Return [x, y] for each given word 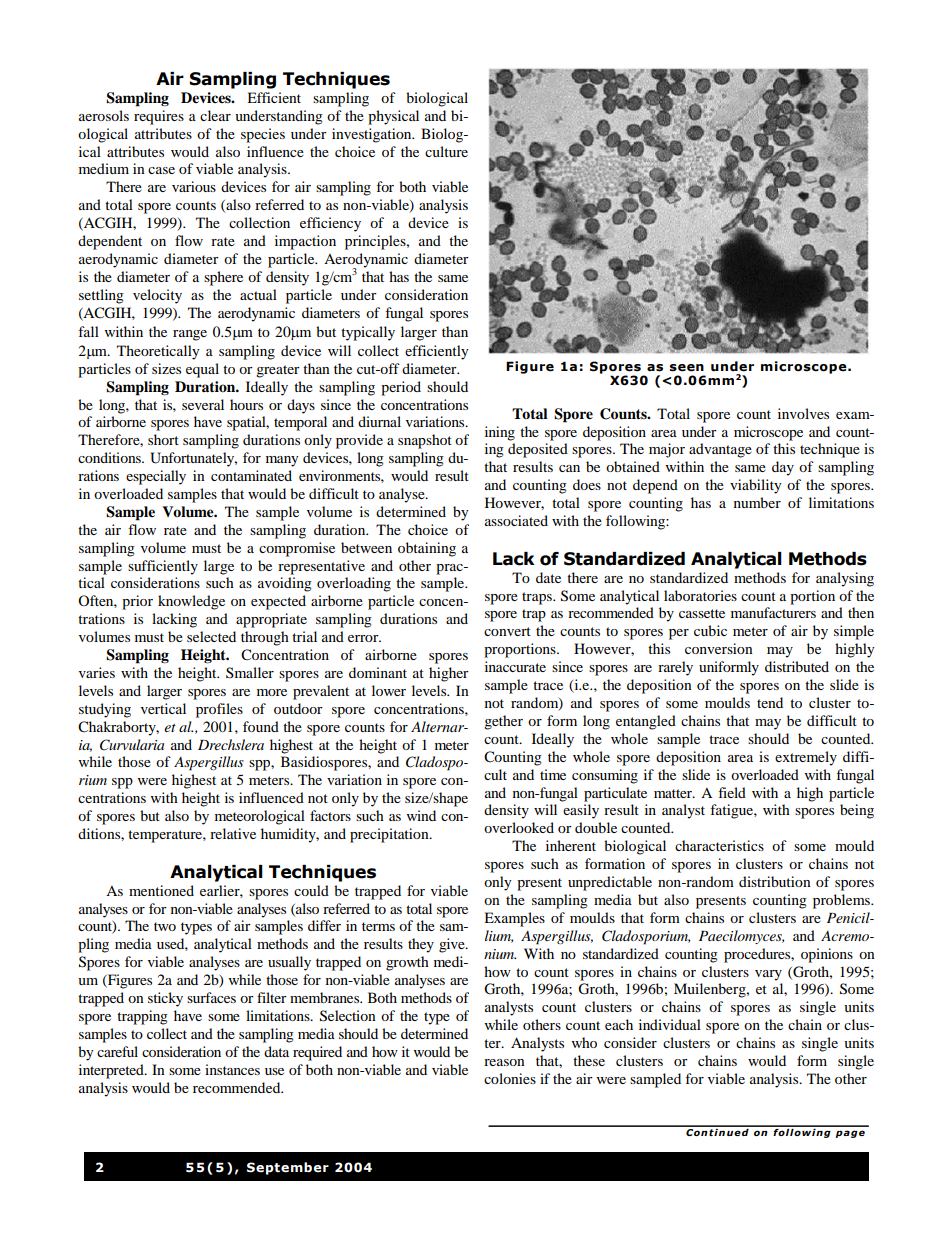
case [161, 170]
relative [233, 833]
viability [756, 486]
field [732, 792]
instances [232, 1069]
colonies [510, 1078]
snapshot [425, 441]
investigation [373, 135]
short [163, 439]
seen [686, 368]
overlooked [519, 827]
